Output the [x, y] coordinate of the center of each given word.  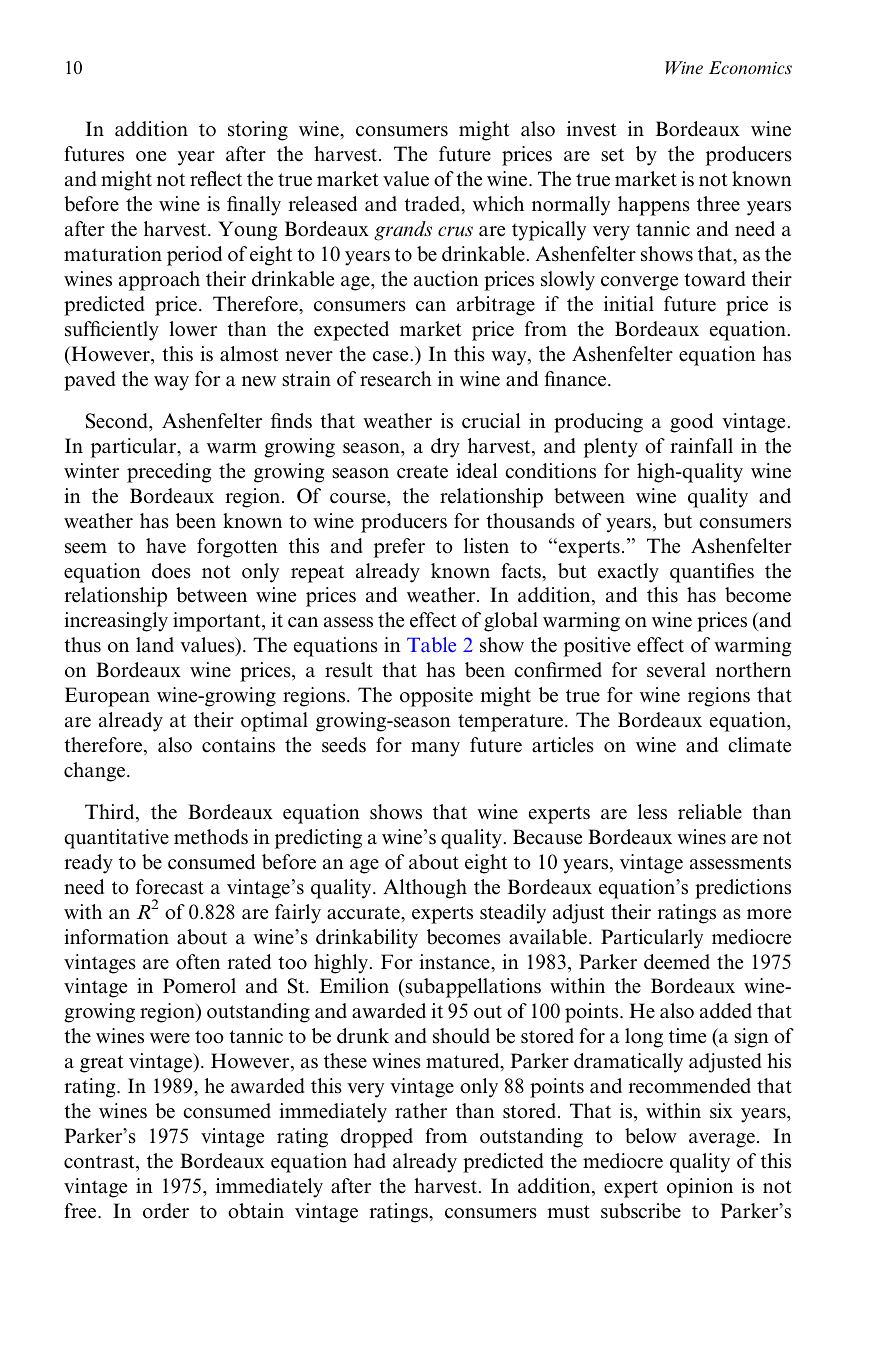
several [676, 670]
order [166, 1211]
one [151, 156]
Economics [750, 68]
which [498, 204]
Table [431, 644]
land [155, 645]
